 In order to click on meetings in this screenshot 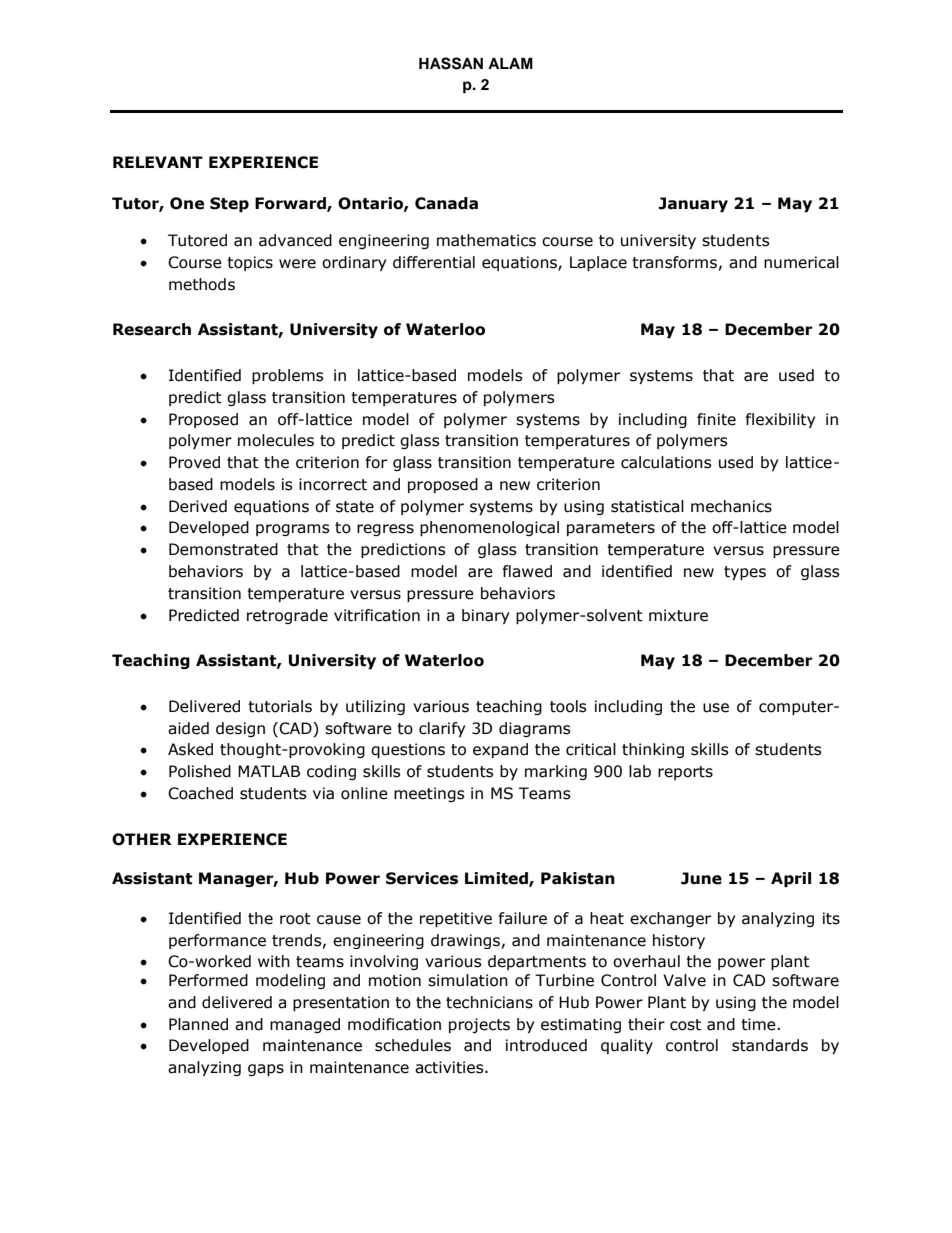, I will do `click(429, 794)`.
